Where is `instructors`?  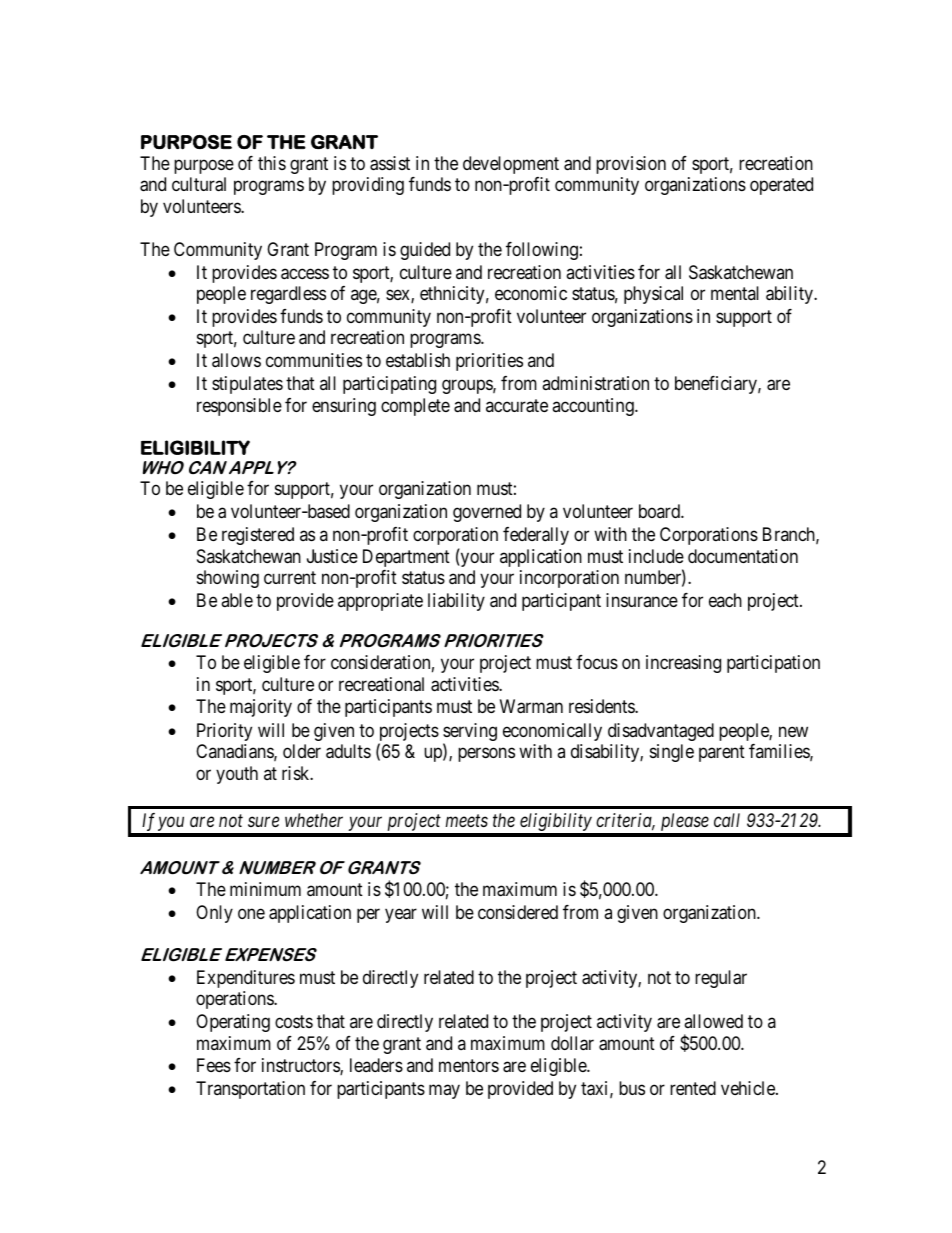 instructors is located at coordinates (301, 1066).
